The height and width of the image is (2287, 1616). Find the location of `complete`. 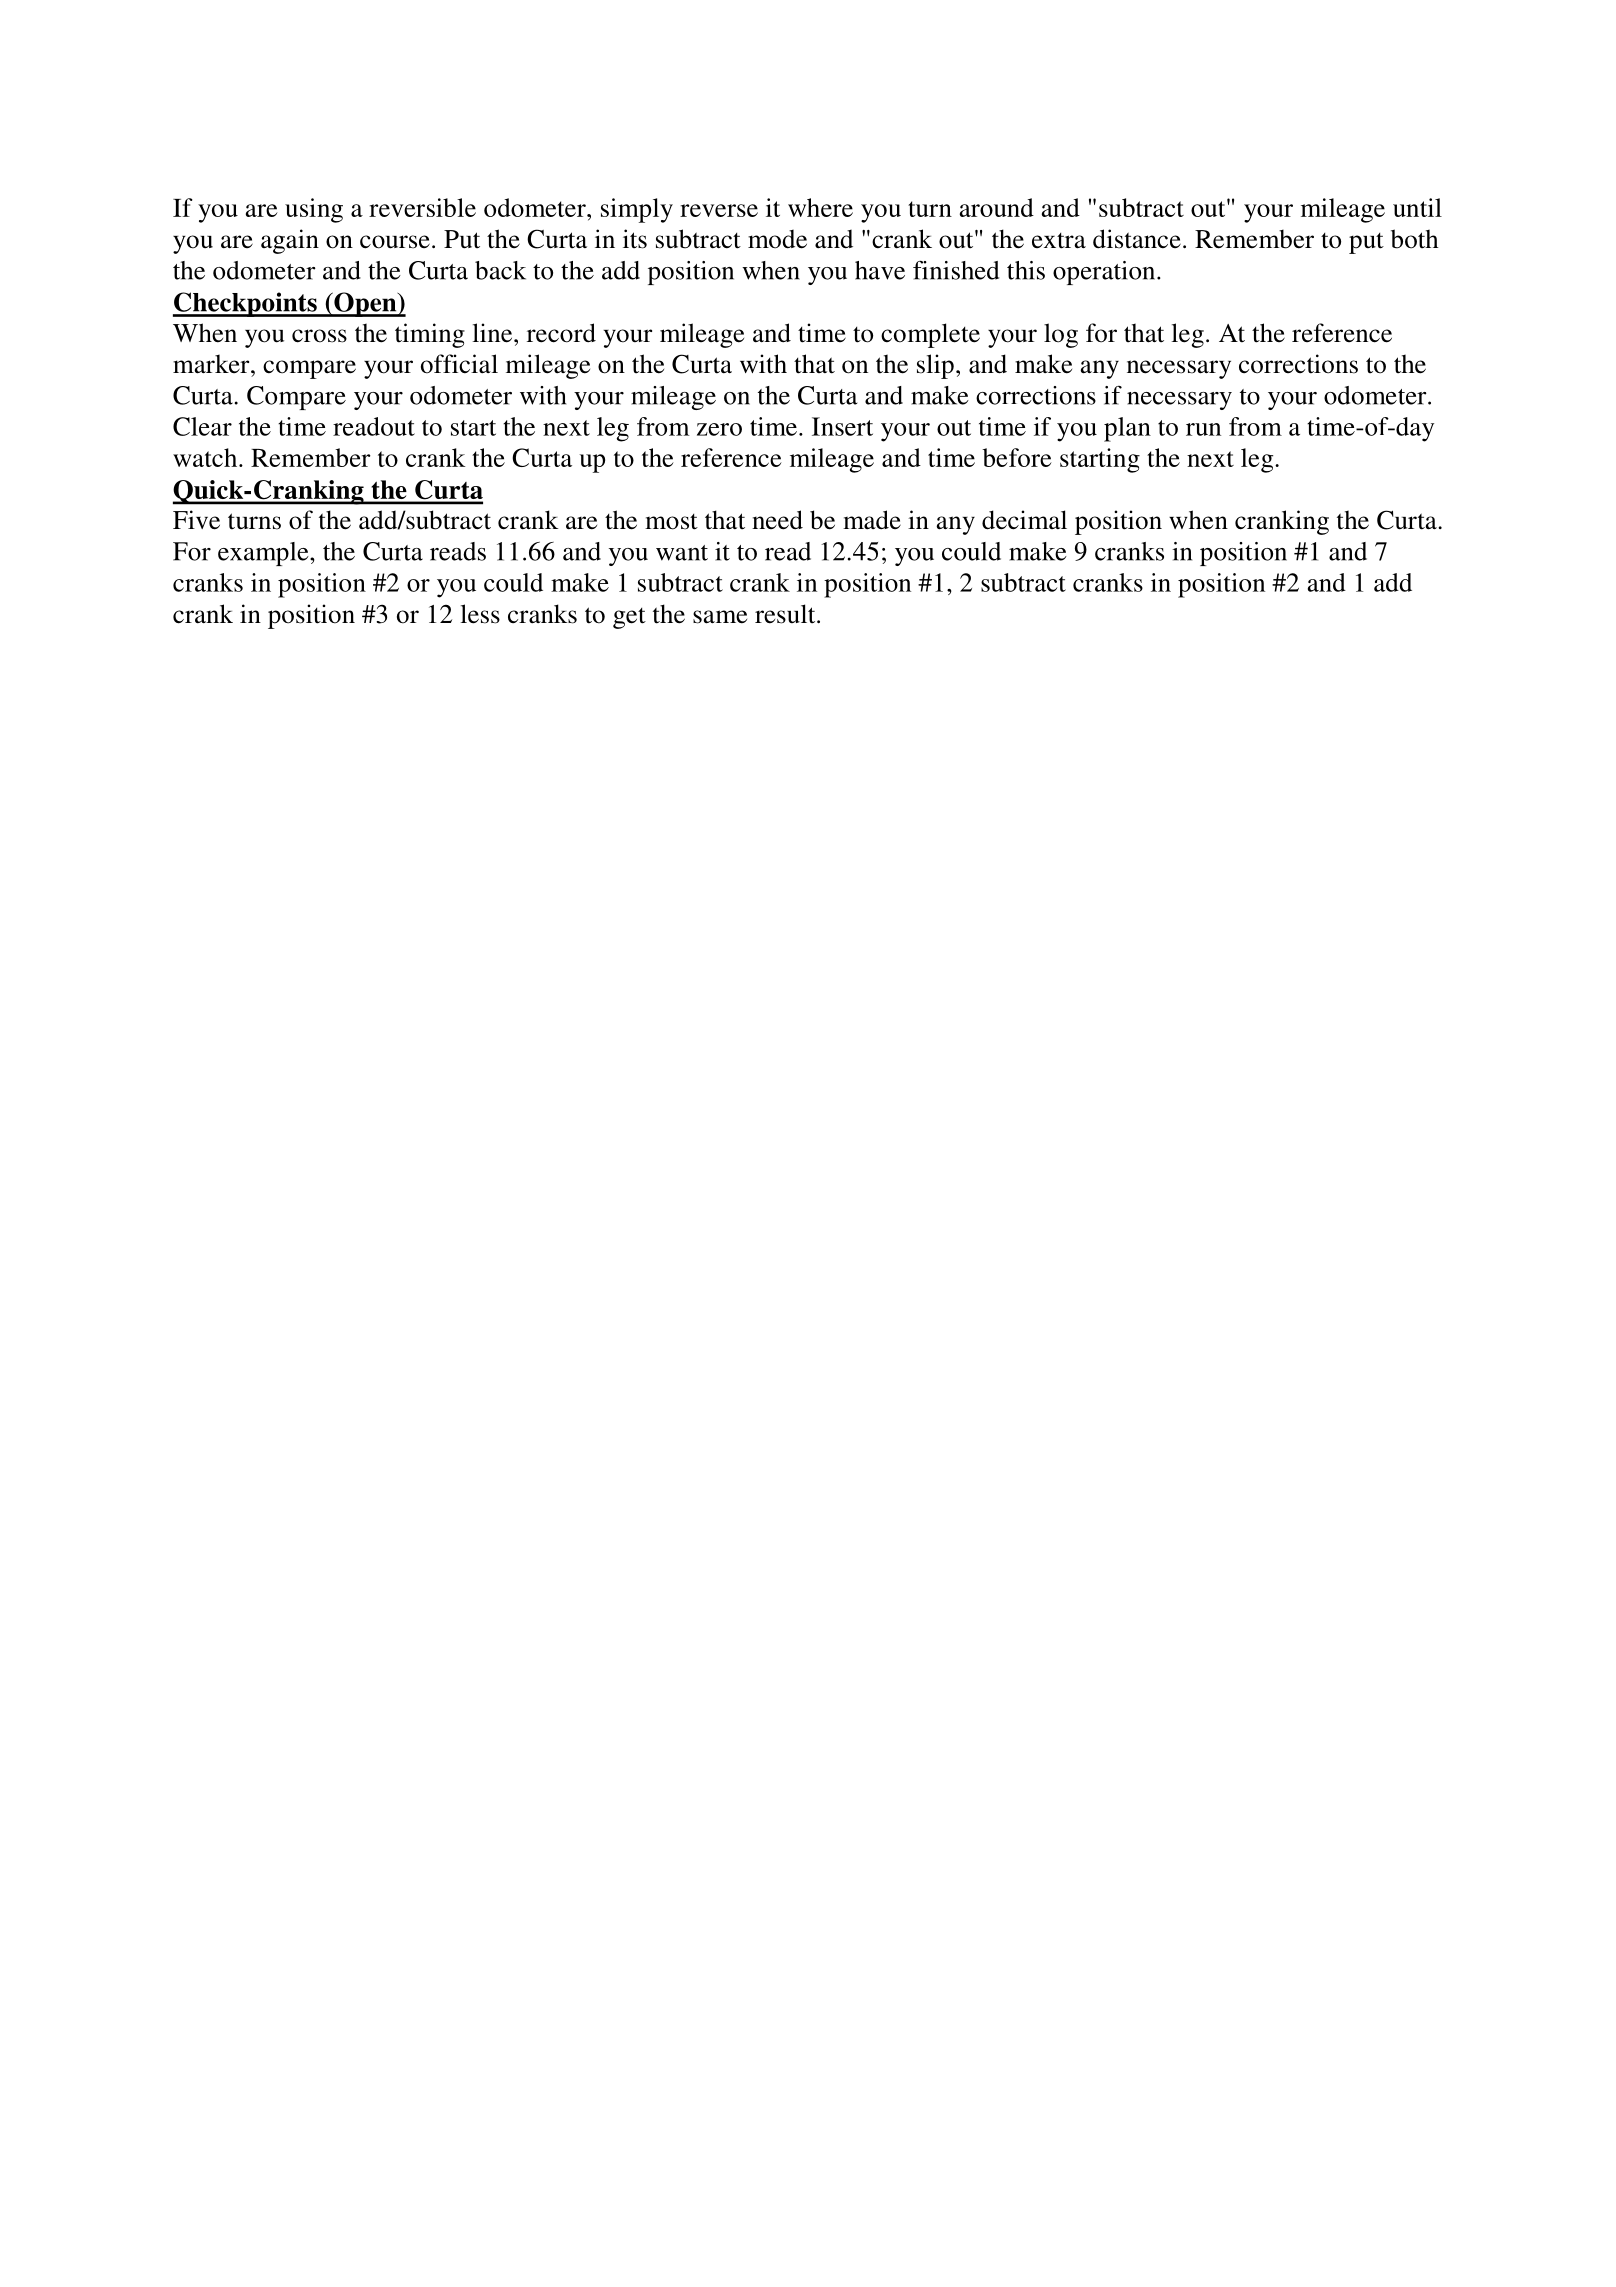

complete is located at coordinates (930, 335).
